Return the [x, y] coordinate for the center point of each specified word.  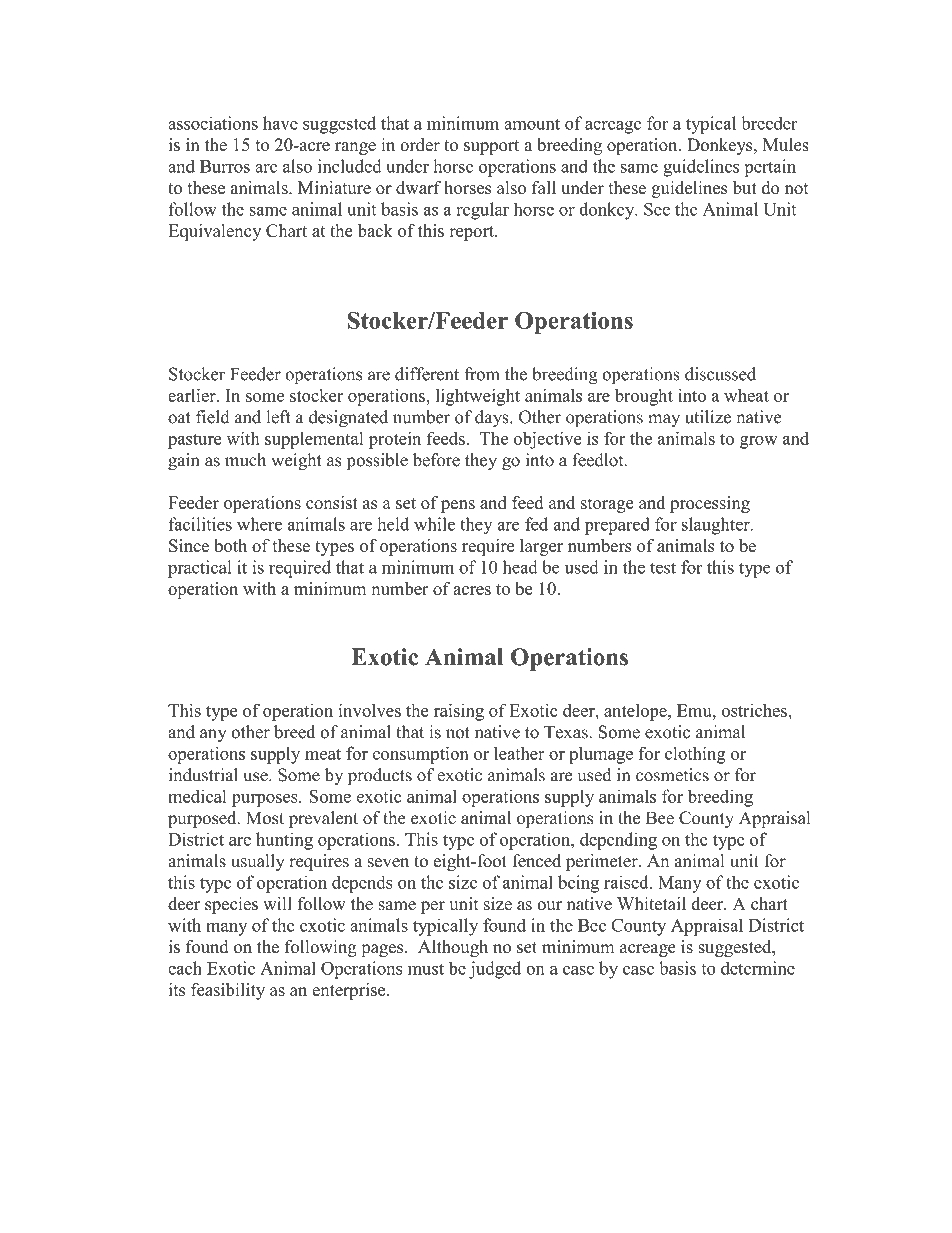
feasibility [228, 991]
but [745, 187]
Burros [225, 166]
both [230, 545]
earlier [193, 395]
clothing [695, 755]
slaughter [717, 526]
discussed [720, 374]
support [491, 147]
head [520, 567]
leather [519, 753]
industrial [203, 775]
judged [495, 970]
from [482, 374]
